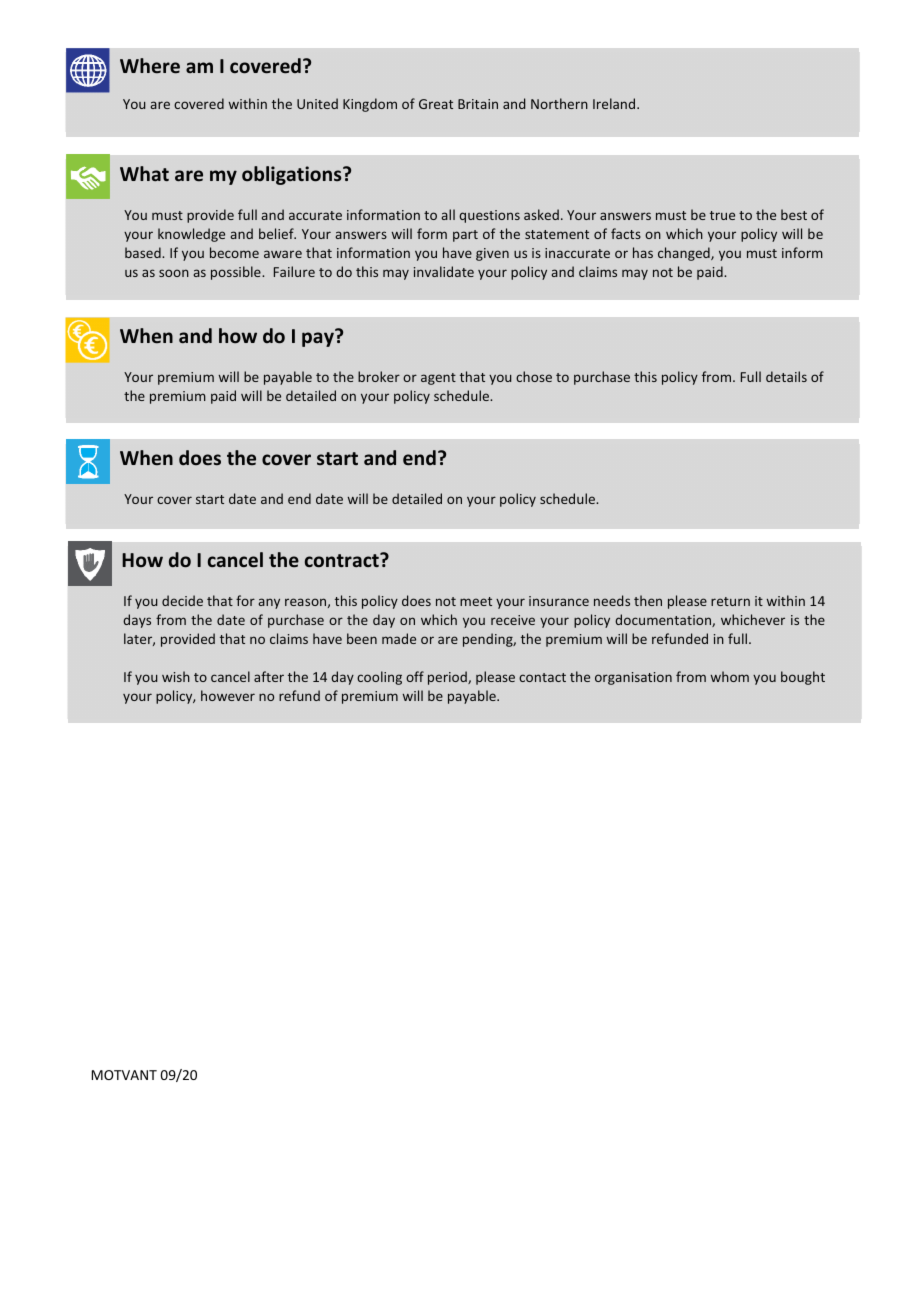 The width and height of the screenshot is (924, 1308). Describe the element at coordinates (685, 254) in the screenshot. I see `changed` at that location.
